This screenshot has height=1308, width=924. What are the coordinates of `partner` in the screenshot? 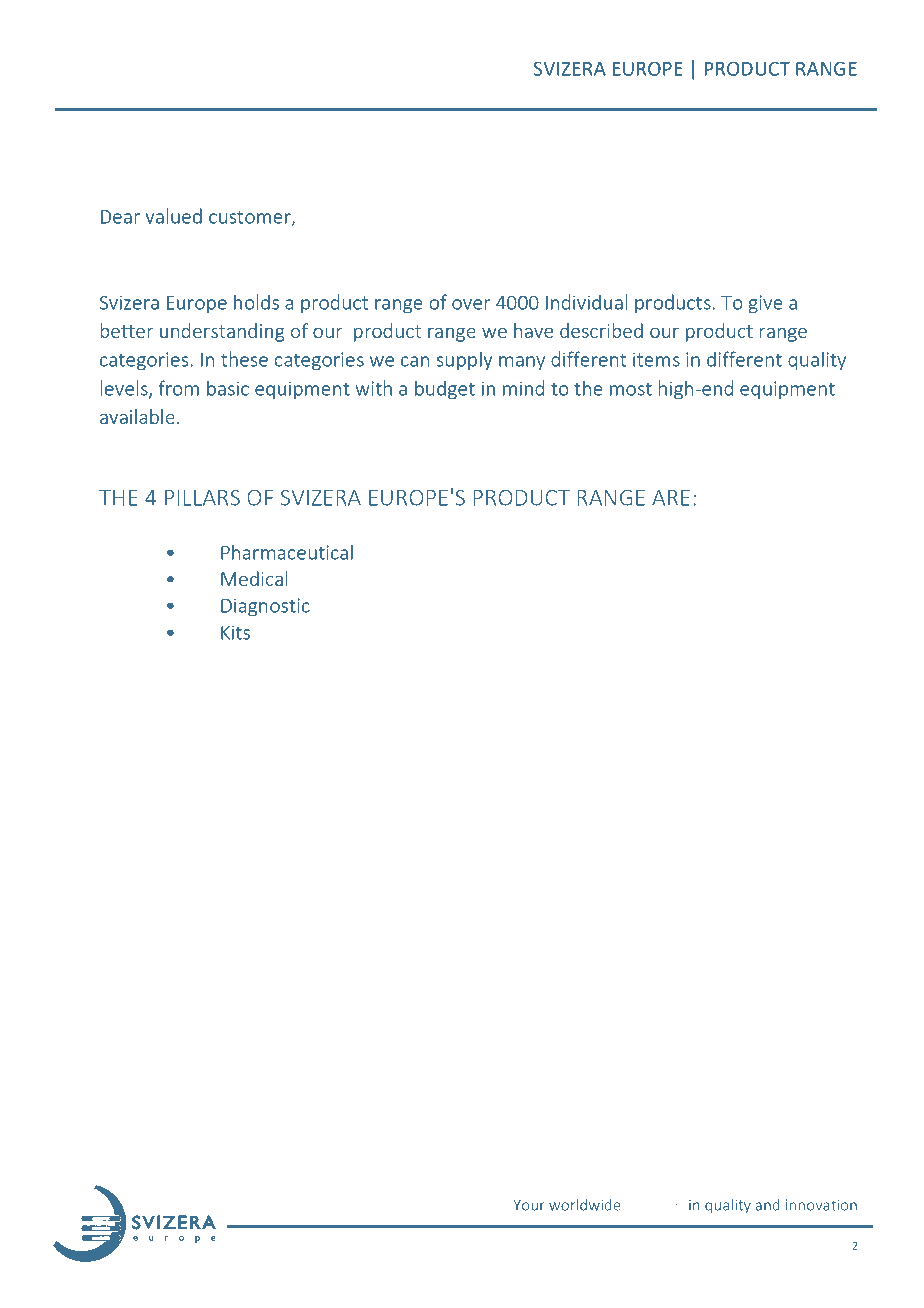 It's located at (655, 1207).
